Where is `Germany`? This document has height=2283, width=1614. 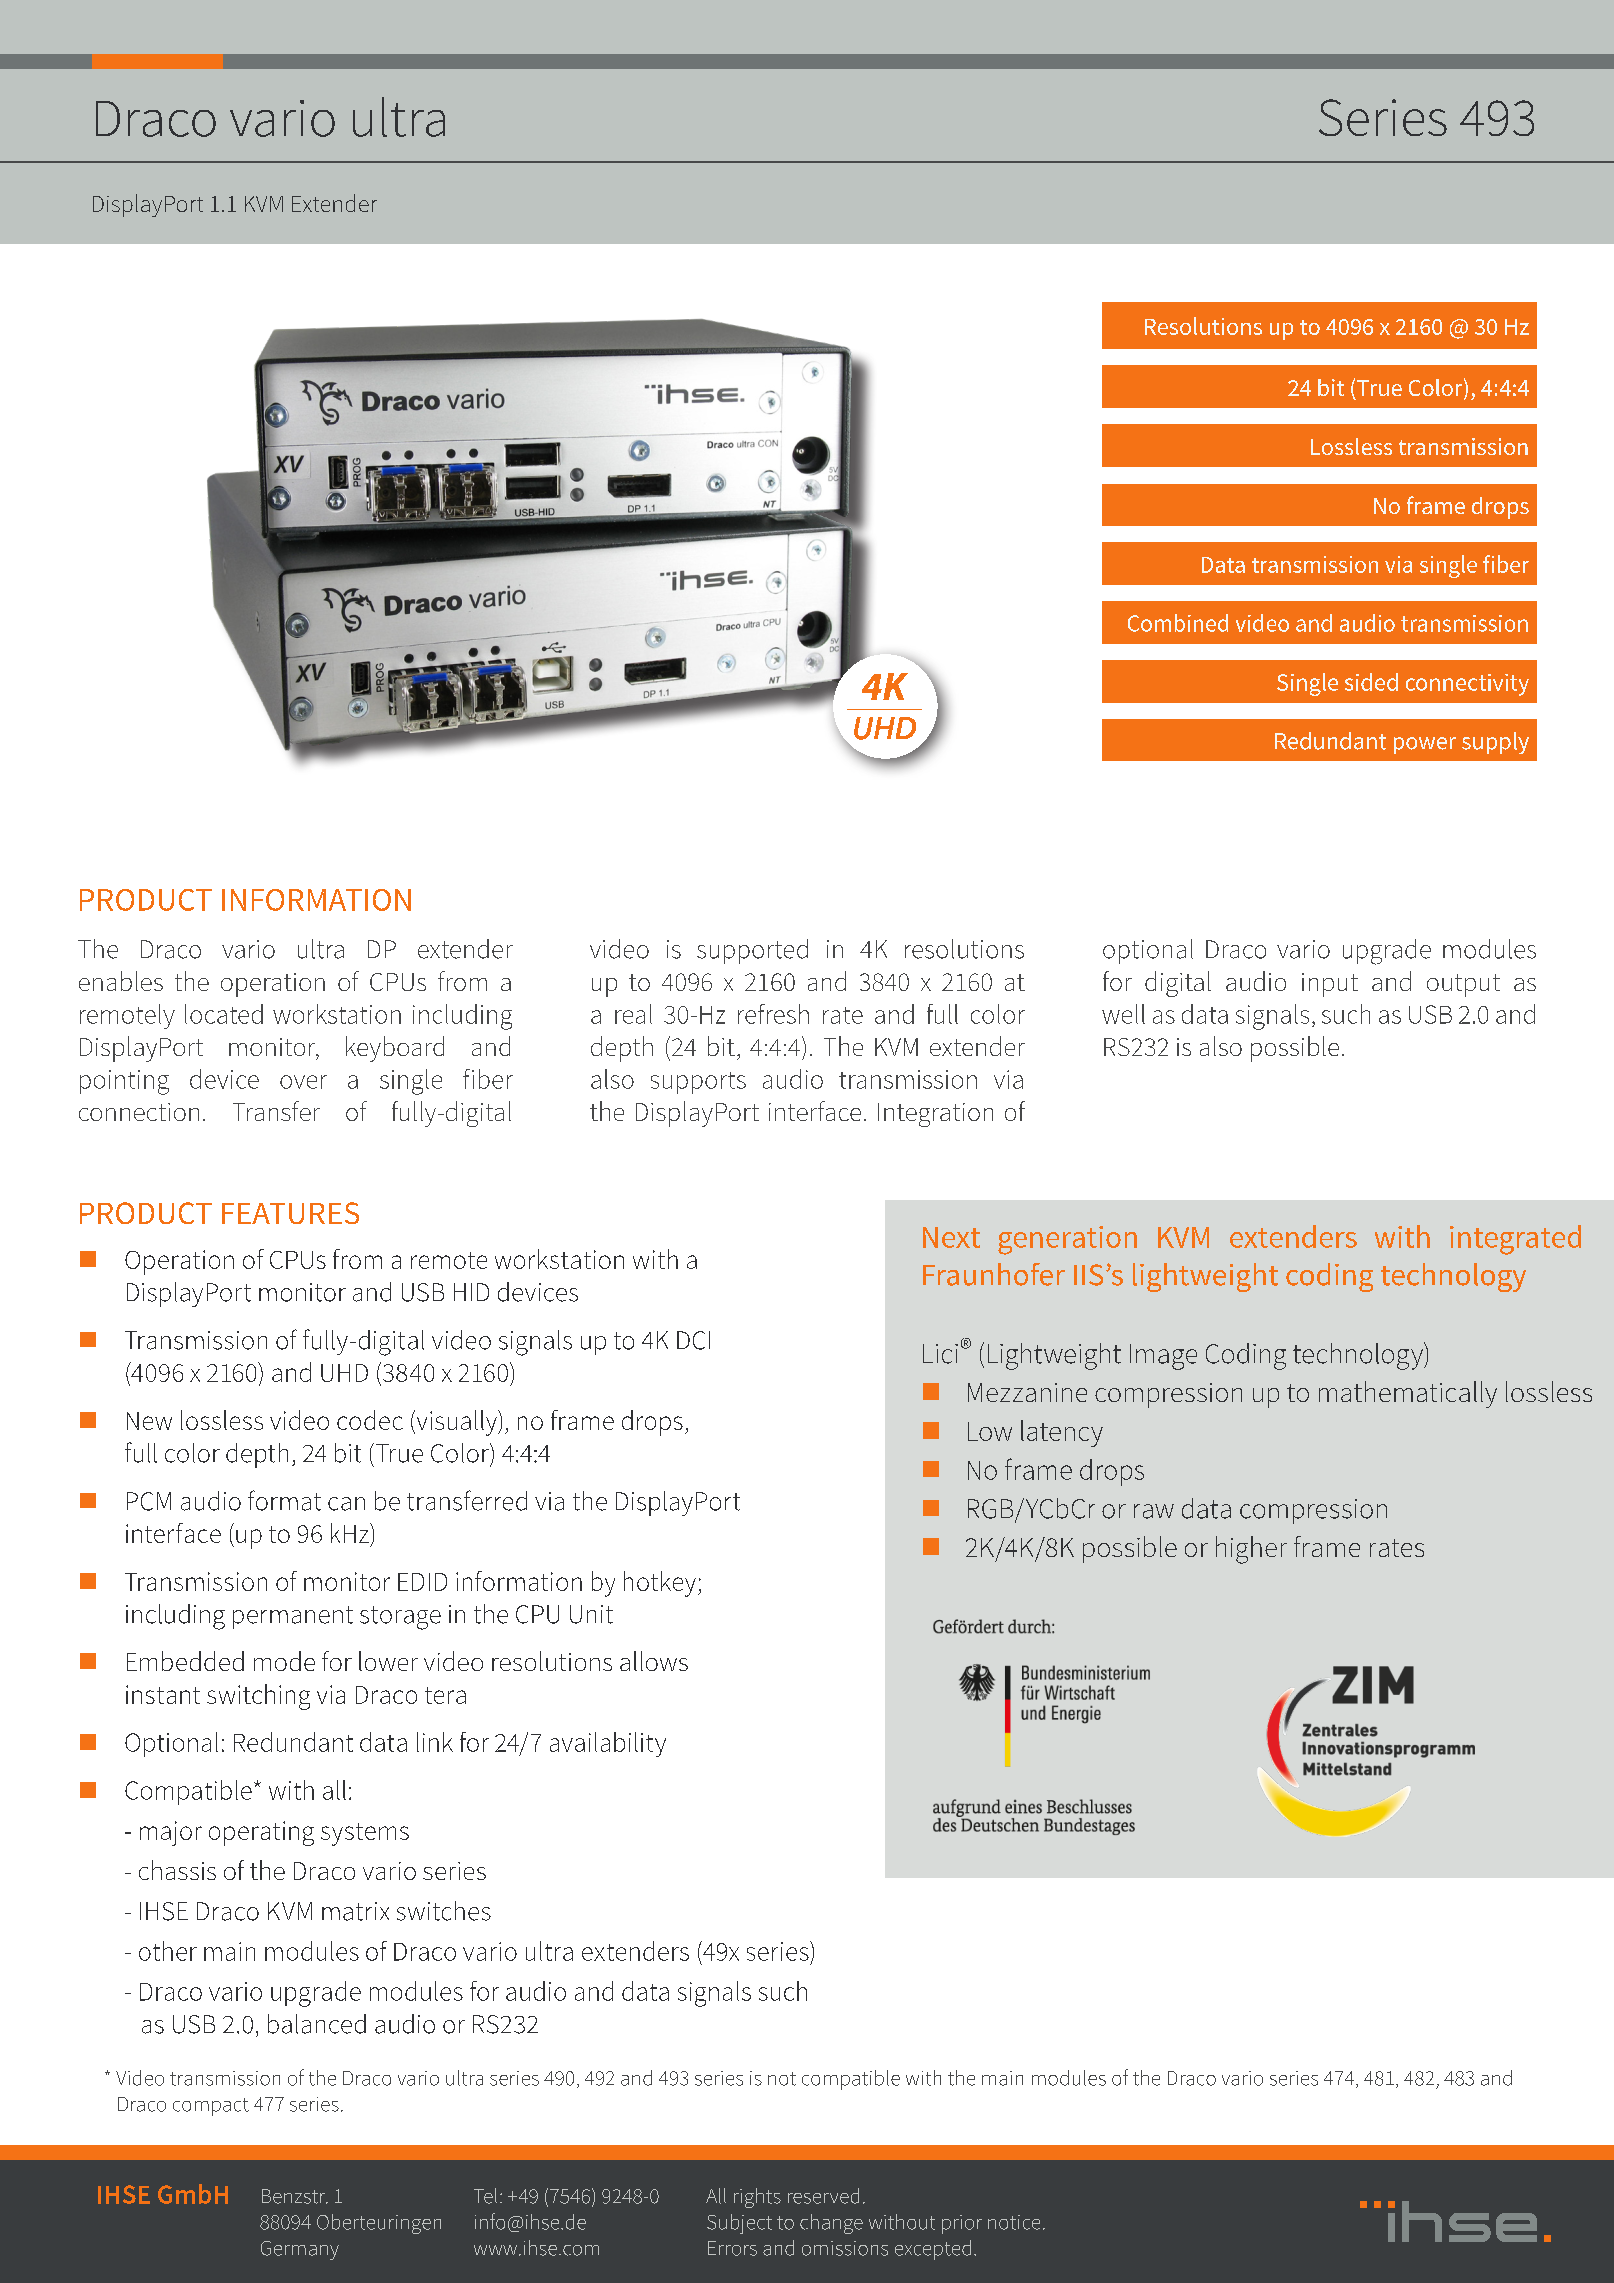 Germany is located at coordinates (300, 2250).
